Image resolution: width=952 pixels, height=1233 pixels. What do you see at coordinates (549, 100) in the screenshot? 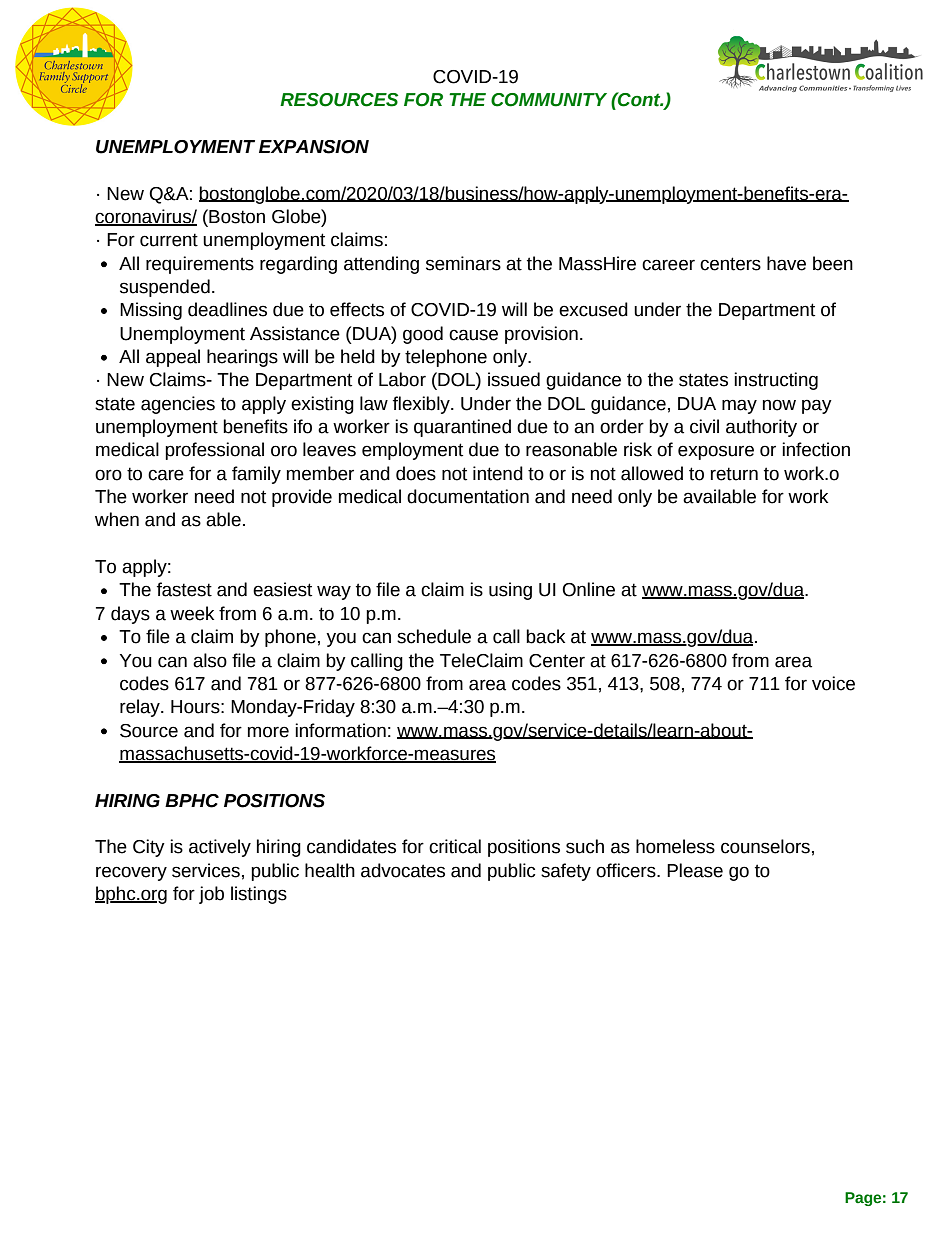
I see `COMMUNITY` at bounding box center [549, 100].
